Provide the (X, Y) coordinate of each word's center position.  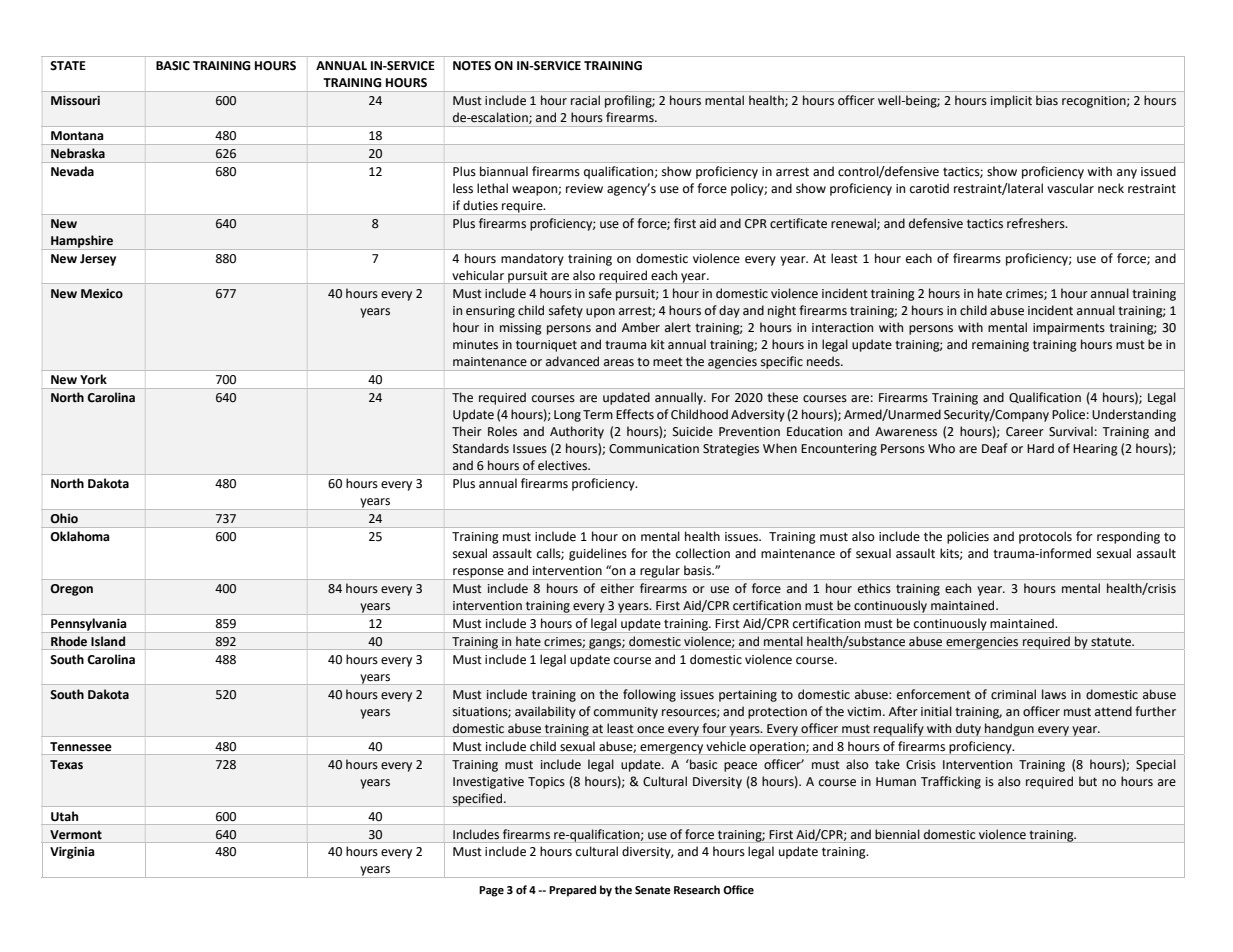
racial (585, 100)
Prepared (572, 891)
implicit (1011, 101)
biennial (897, 834)
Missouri (75, 101)
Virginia (72, 853)
